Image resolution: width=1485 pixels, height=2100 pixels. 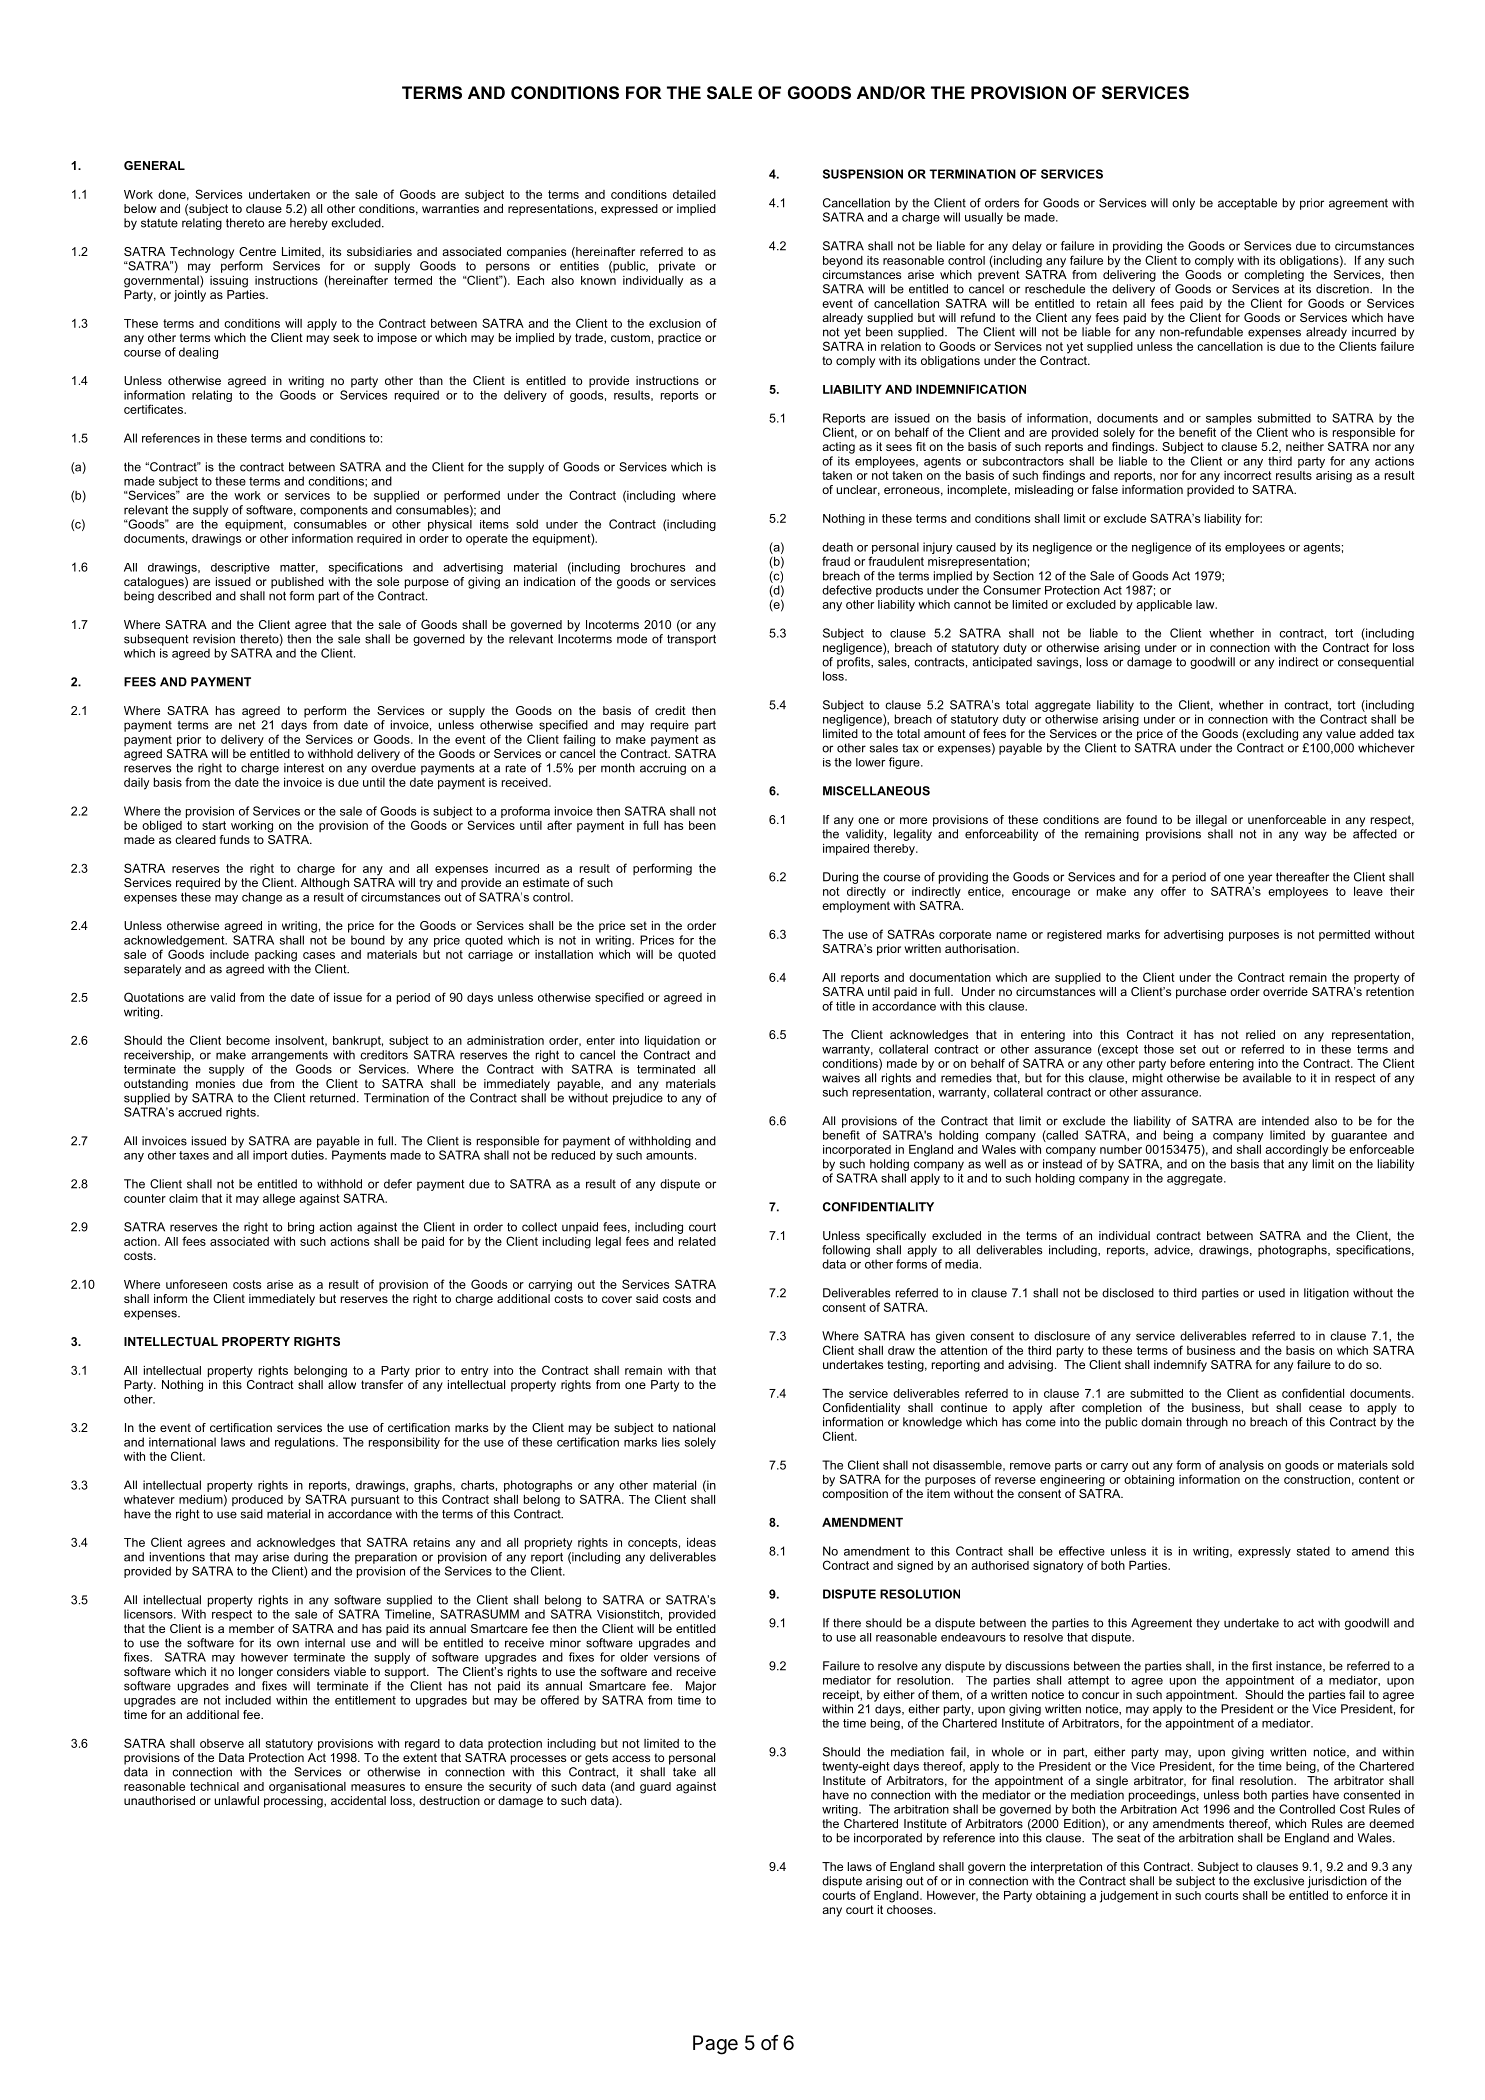 What do you see at coordinates (1247, 204) in the screenshot?
I see `acceptable` at bounding box center [1247, 204].
